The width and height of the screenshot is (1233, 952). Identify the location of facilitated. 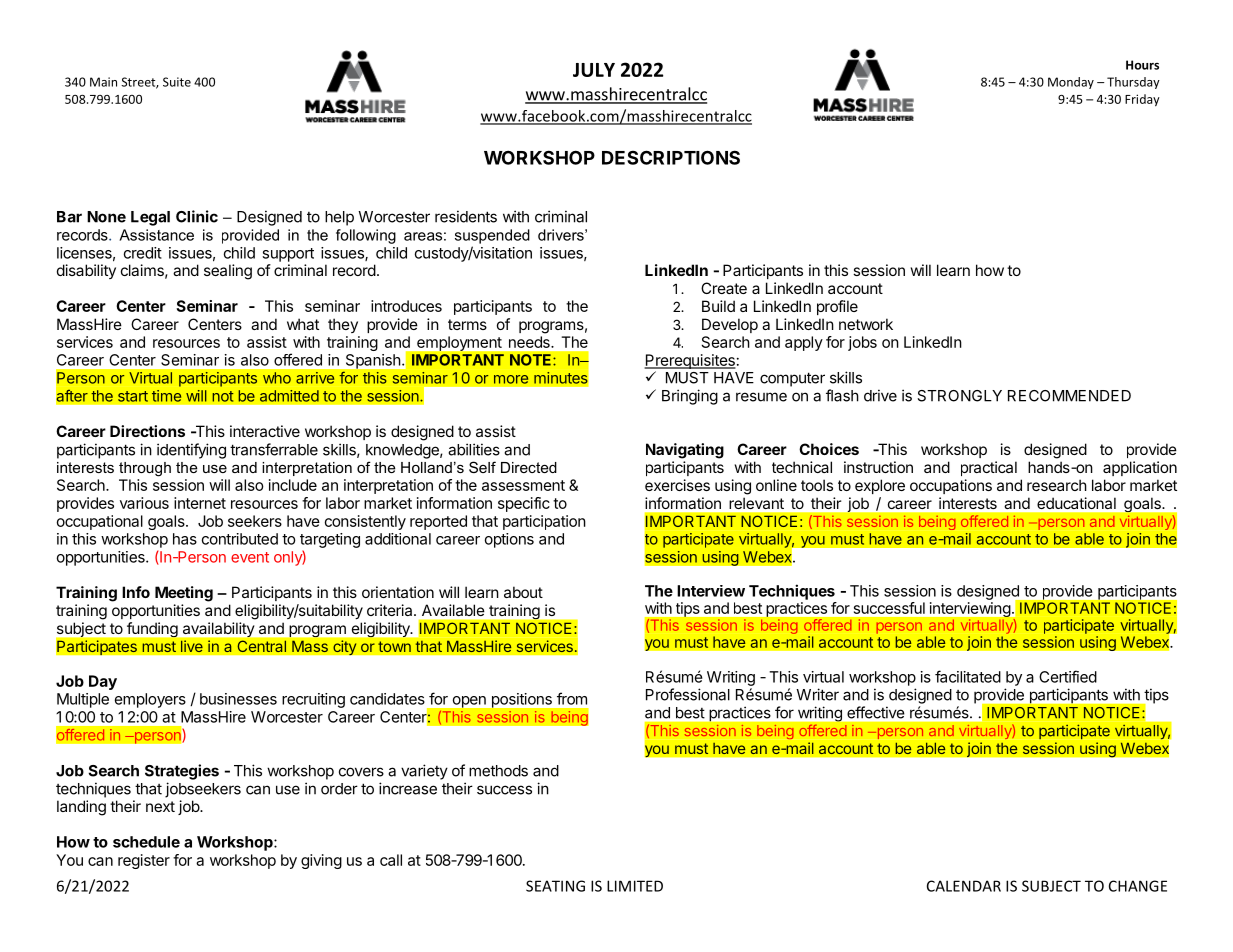
(968, 676).
